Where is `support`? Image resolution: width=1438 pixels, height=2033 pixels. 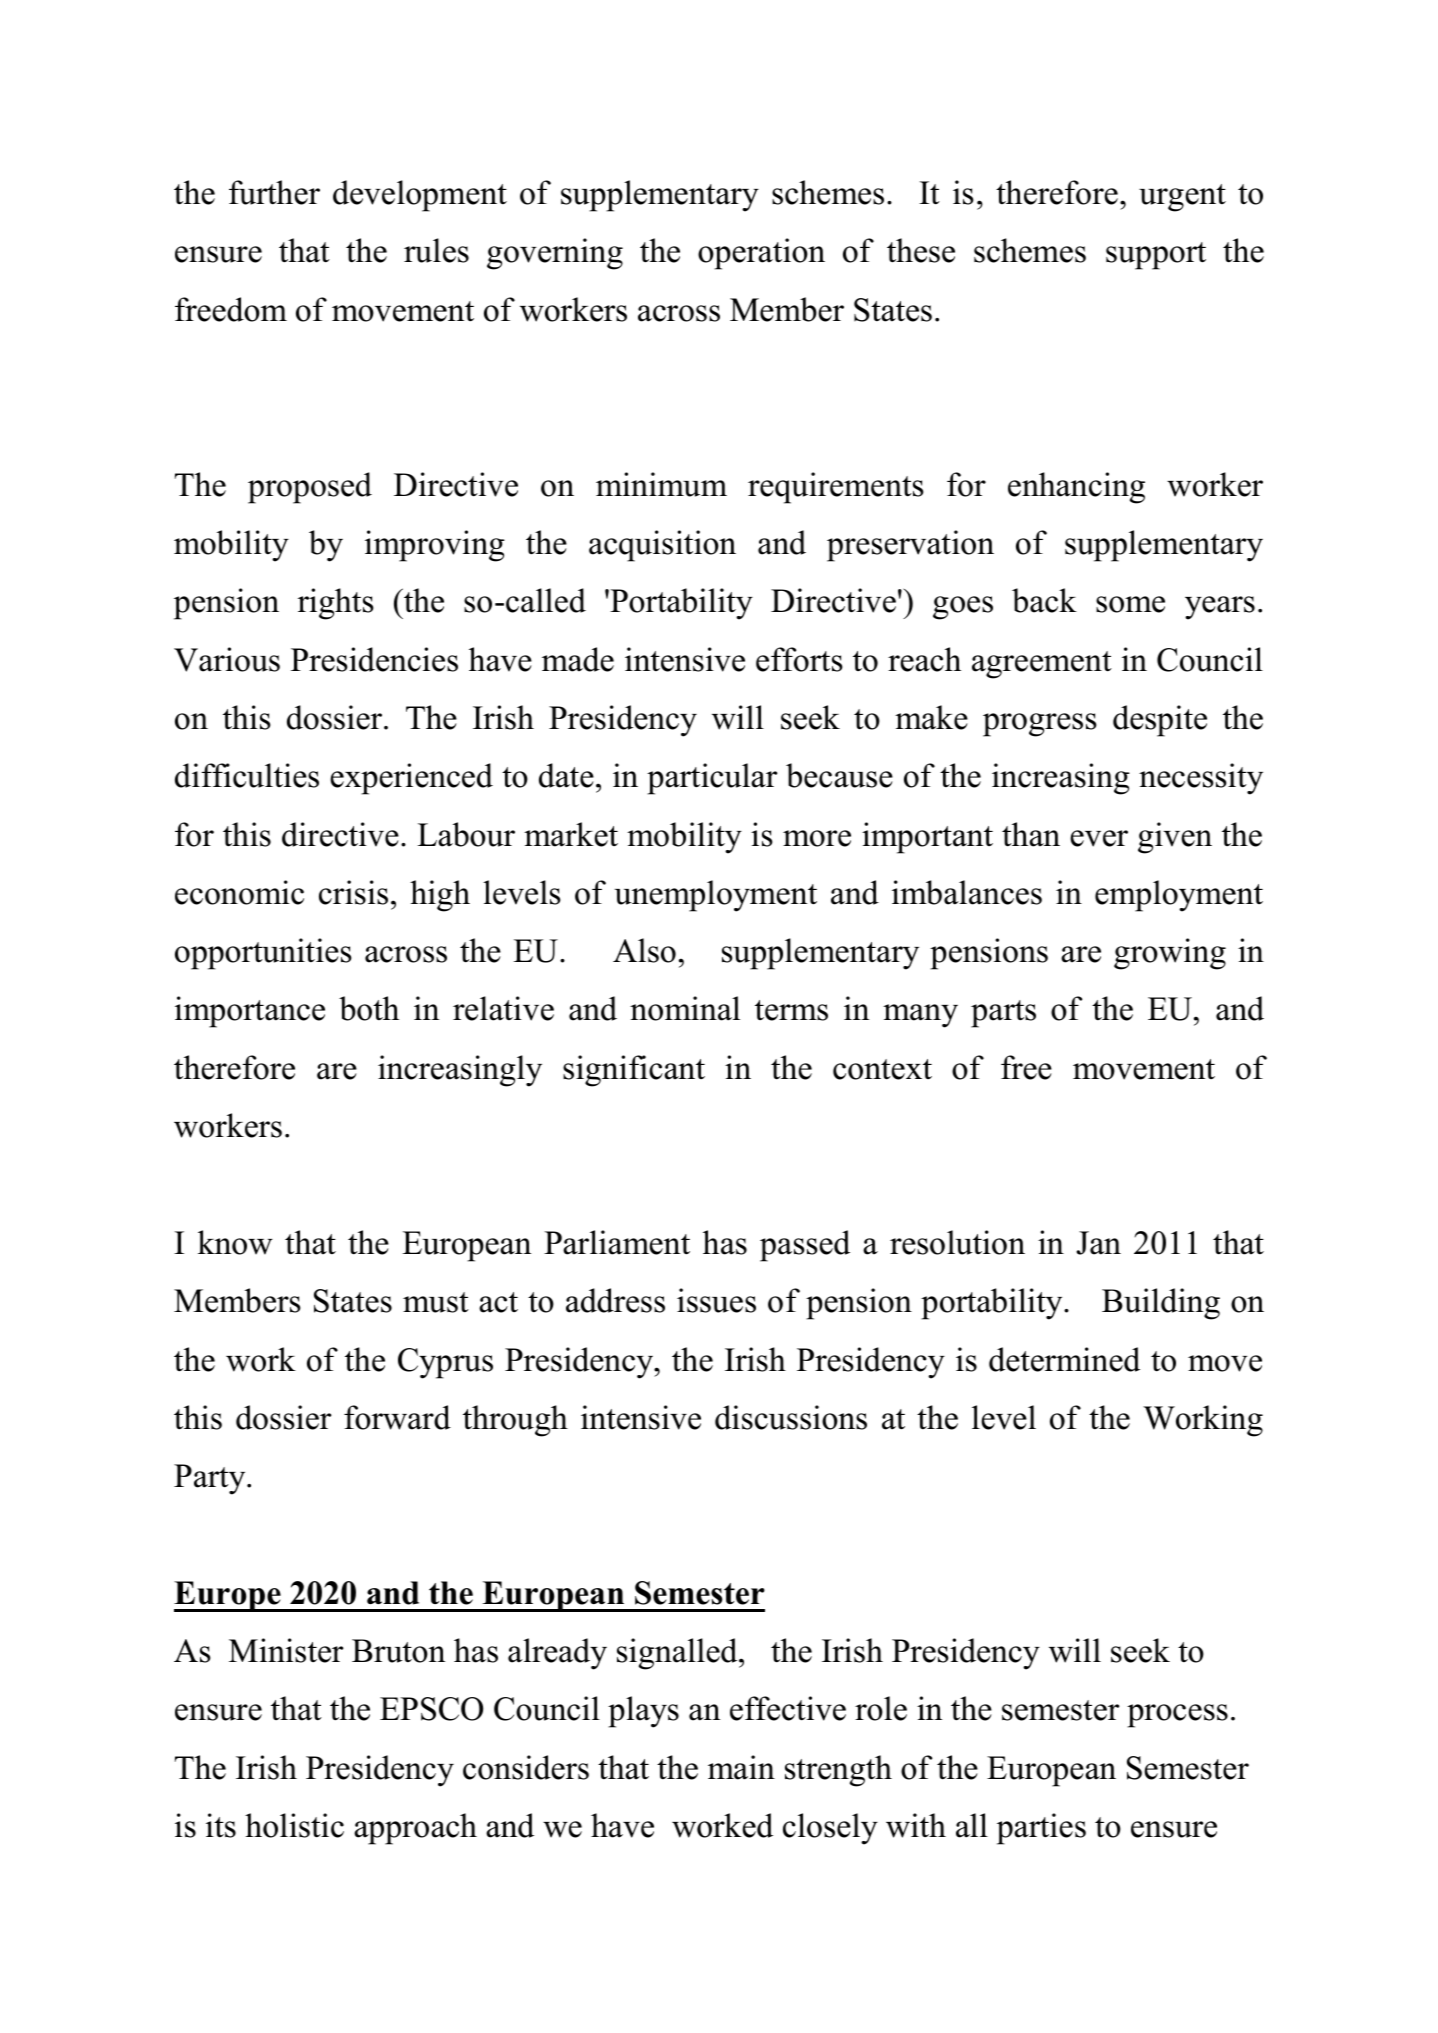 support is located at coordinates (1156, 256).
